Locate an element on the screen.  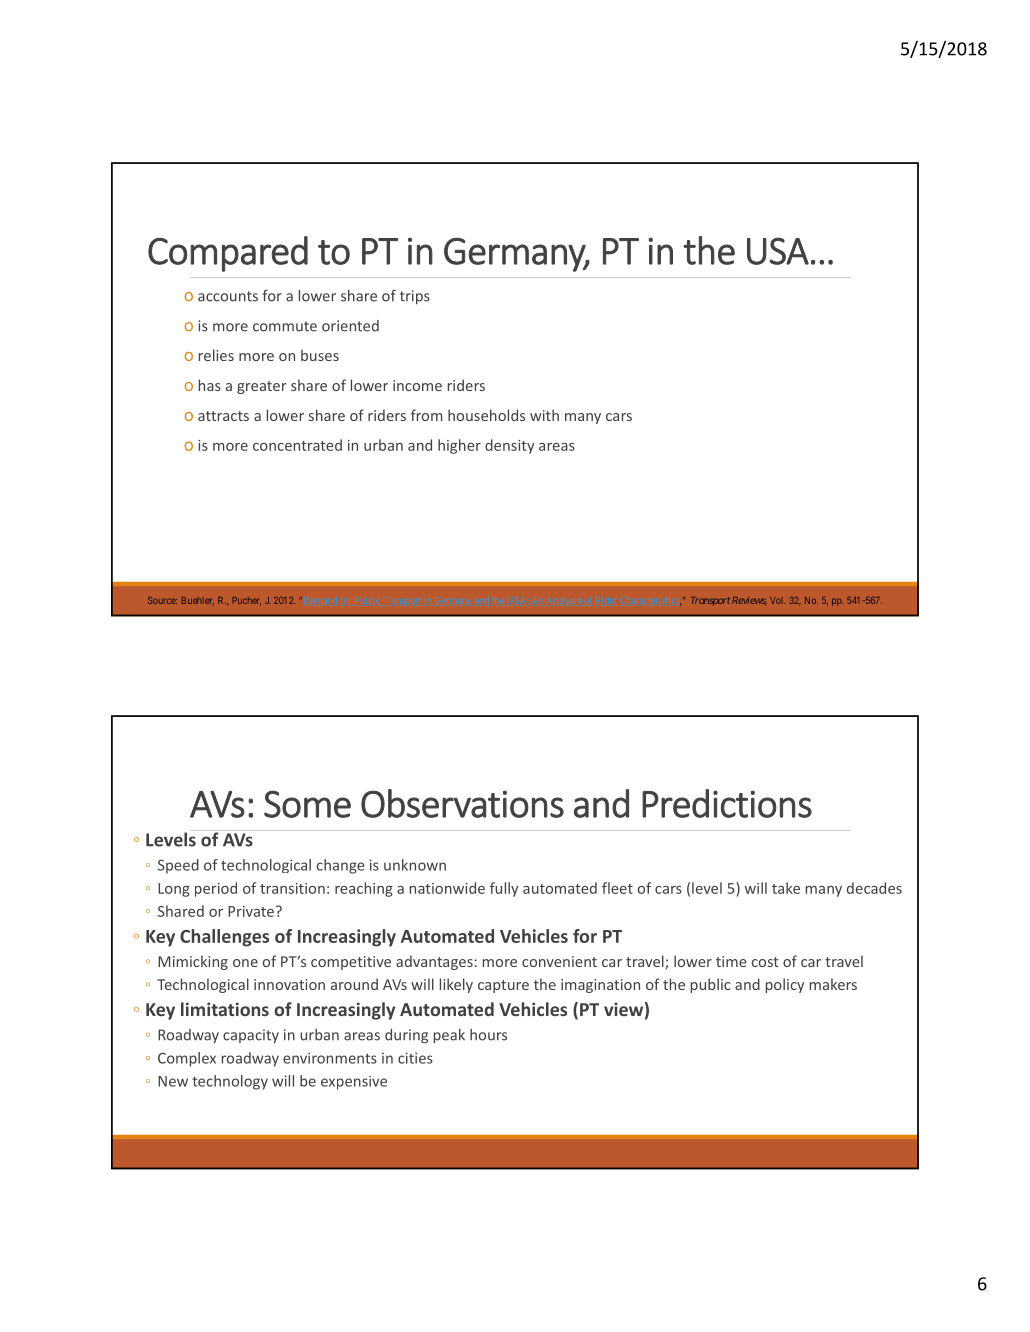
Vol is located at coordinates (778, 600).
